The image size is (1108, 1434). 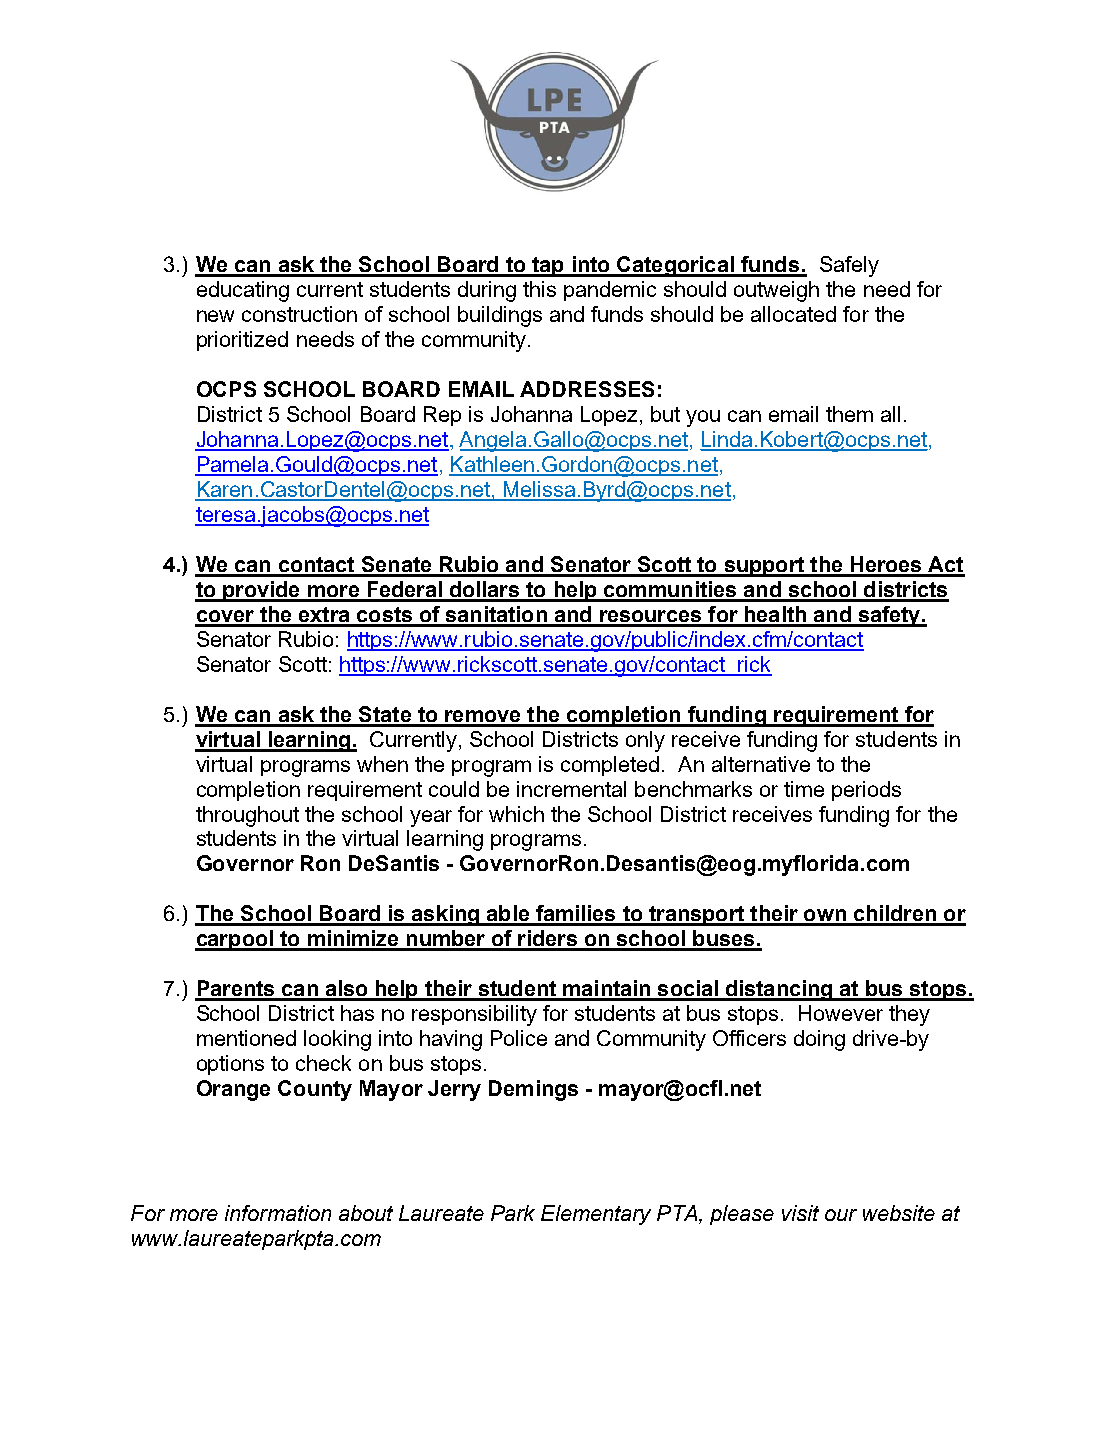 I want to click on completed, so click(x=610, y=766).
